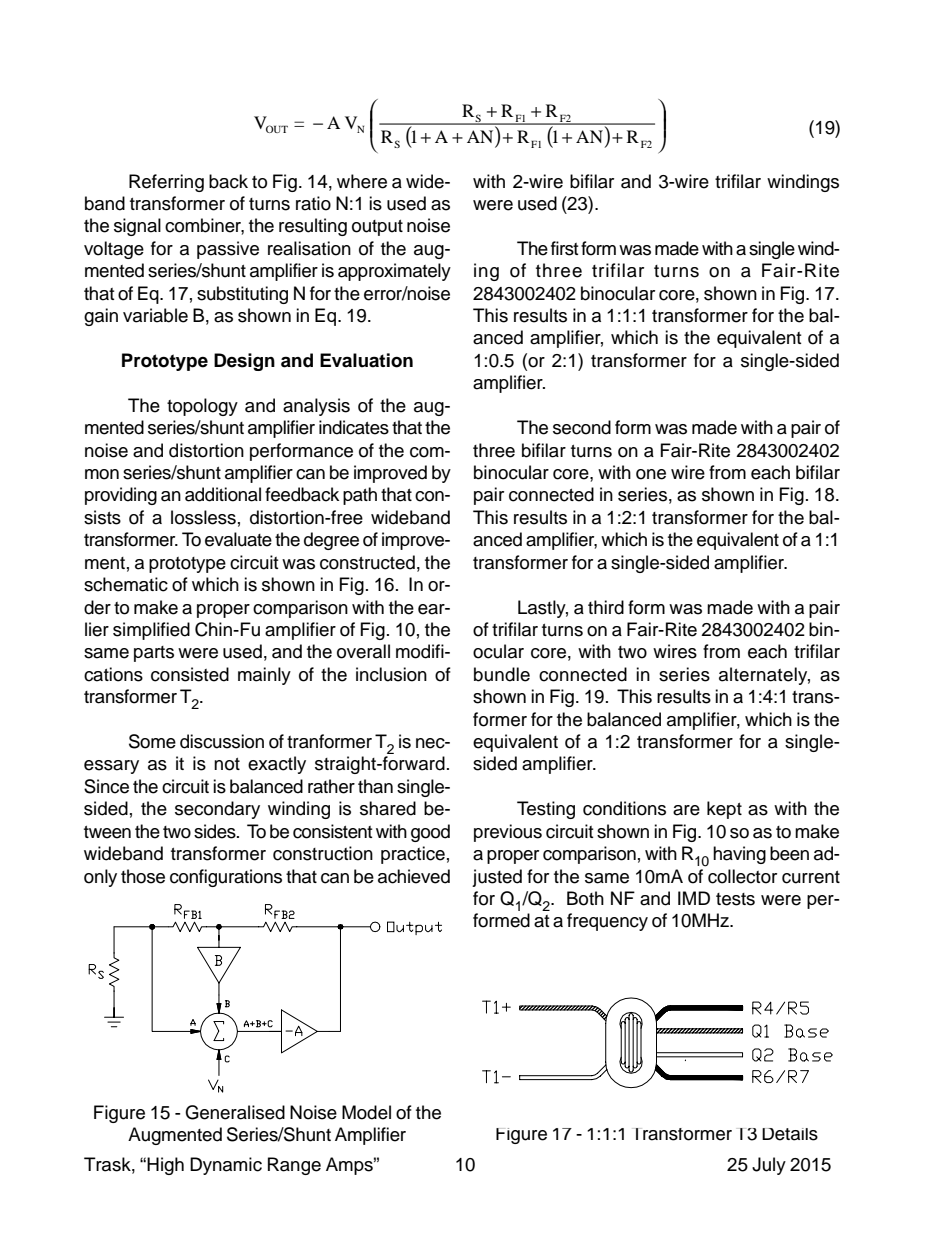 The image size is (952, 1233). I want to click on High, so click(165, 1166).
